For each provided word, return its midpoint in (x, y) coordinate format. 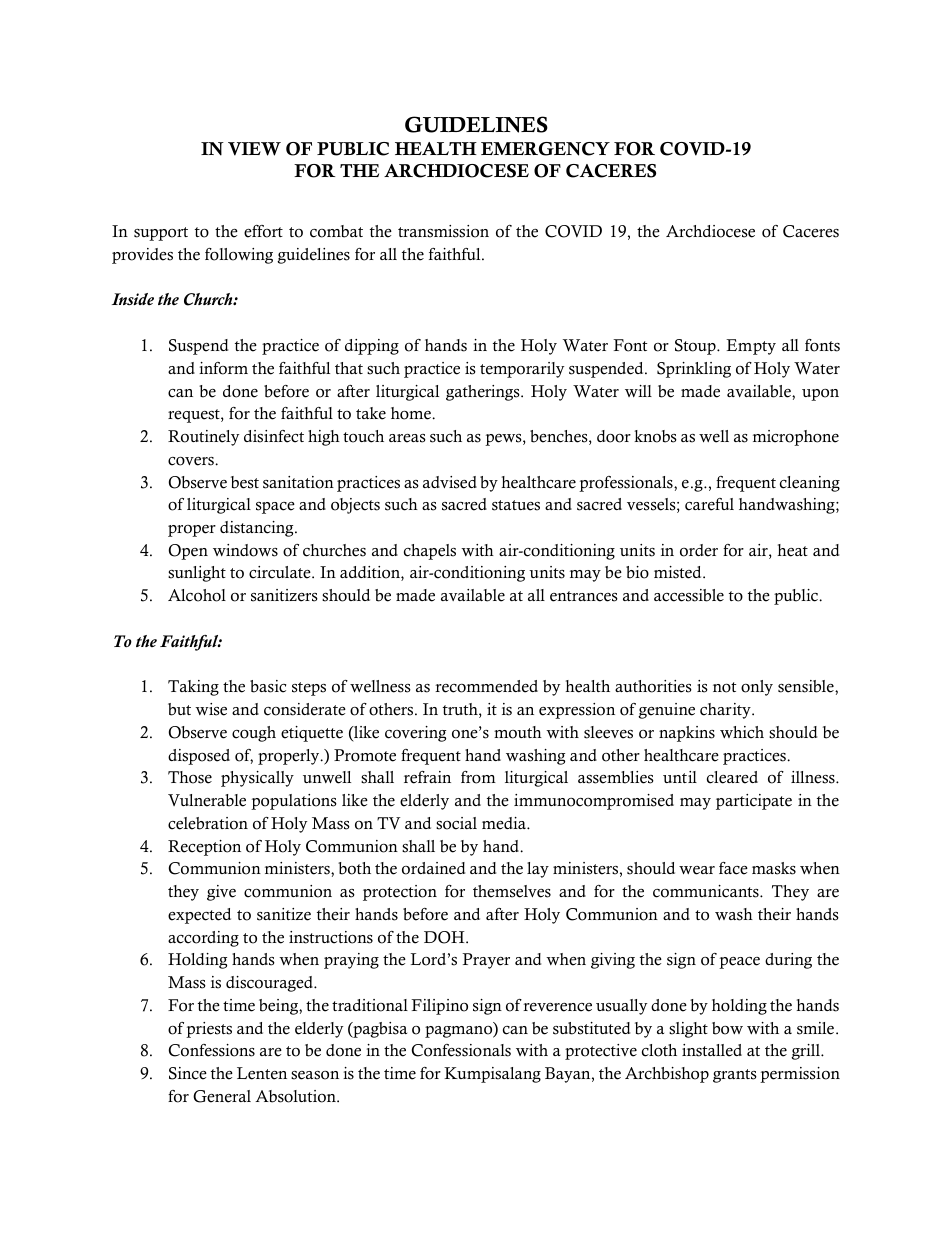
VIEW (254, 149)
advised (450, 482)
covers (192, 461)
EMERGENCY (545, 149)
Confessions (212, 1050)
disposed (199, 757)
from (478, 777)
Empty (751, 347)
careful (709, 504)
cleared (732, 777)
